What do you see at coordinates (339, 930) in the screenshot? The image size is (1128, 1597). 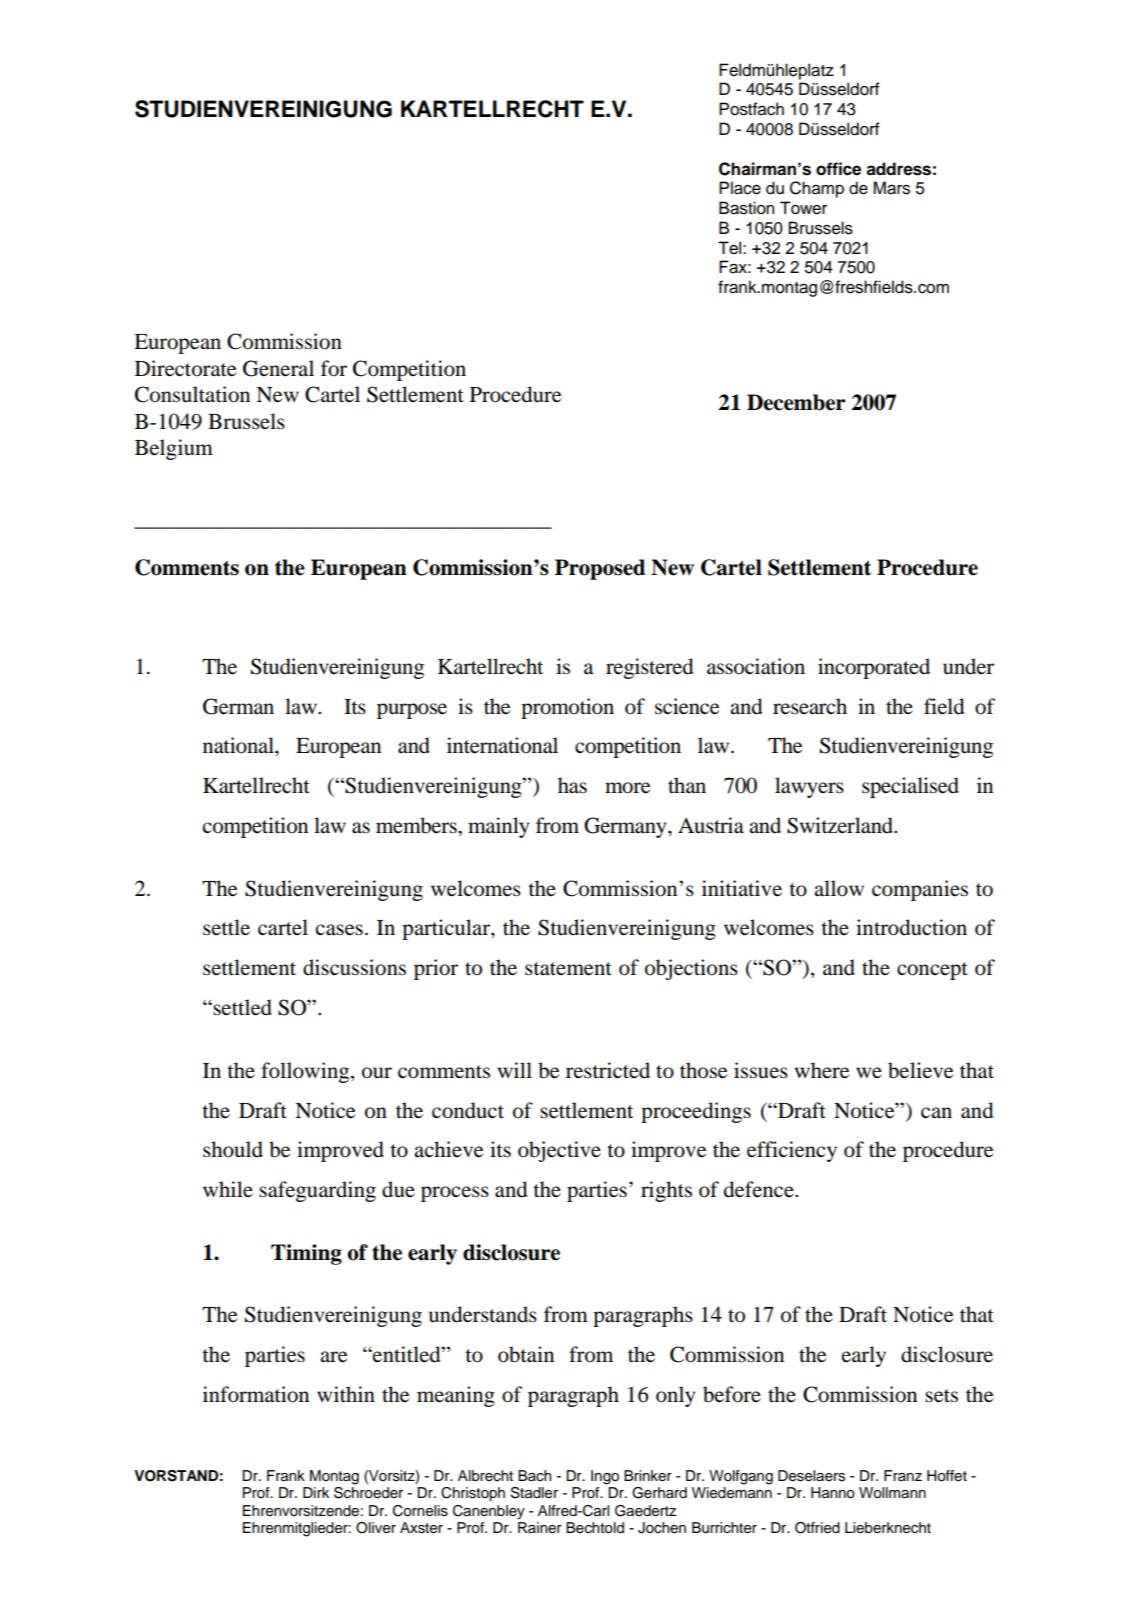 I see `cases` at bounding box center [339, 930].
